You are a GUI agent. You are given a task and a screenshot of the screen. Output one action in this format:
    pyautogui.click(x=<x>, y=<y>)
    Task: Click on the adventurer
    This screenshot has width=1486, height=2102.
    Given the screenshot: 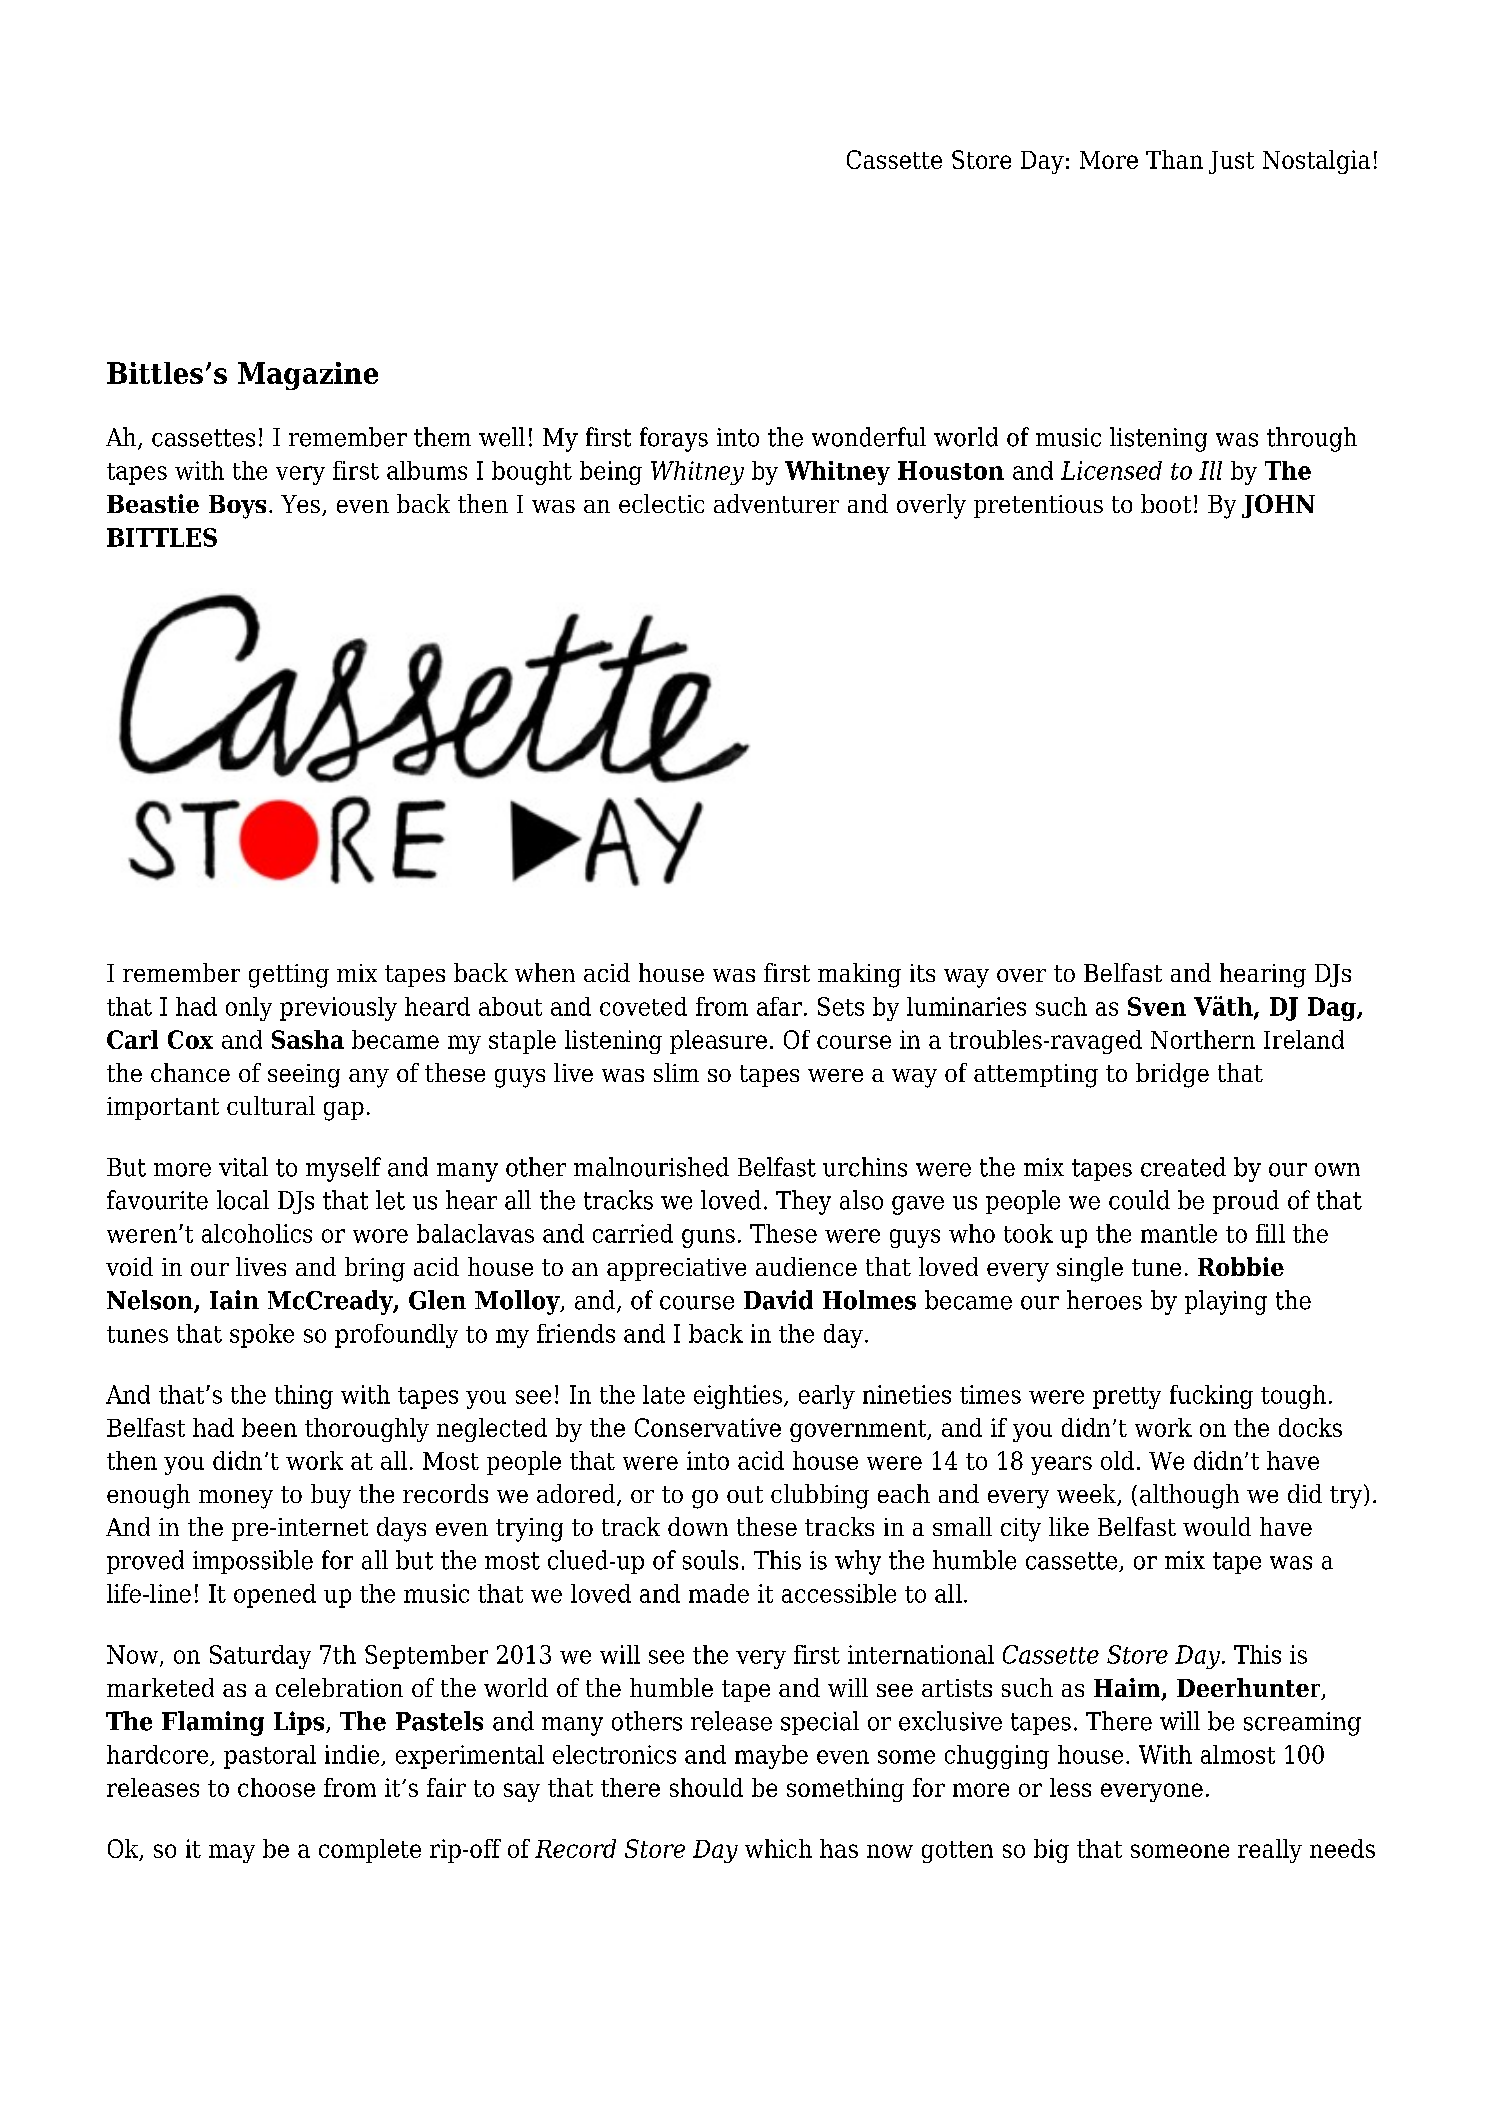 What is the action you would take?
    pyautogui.click(x=776, y=503)
